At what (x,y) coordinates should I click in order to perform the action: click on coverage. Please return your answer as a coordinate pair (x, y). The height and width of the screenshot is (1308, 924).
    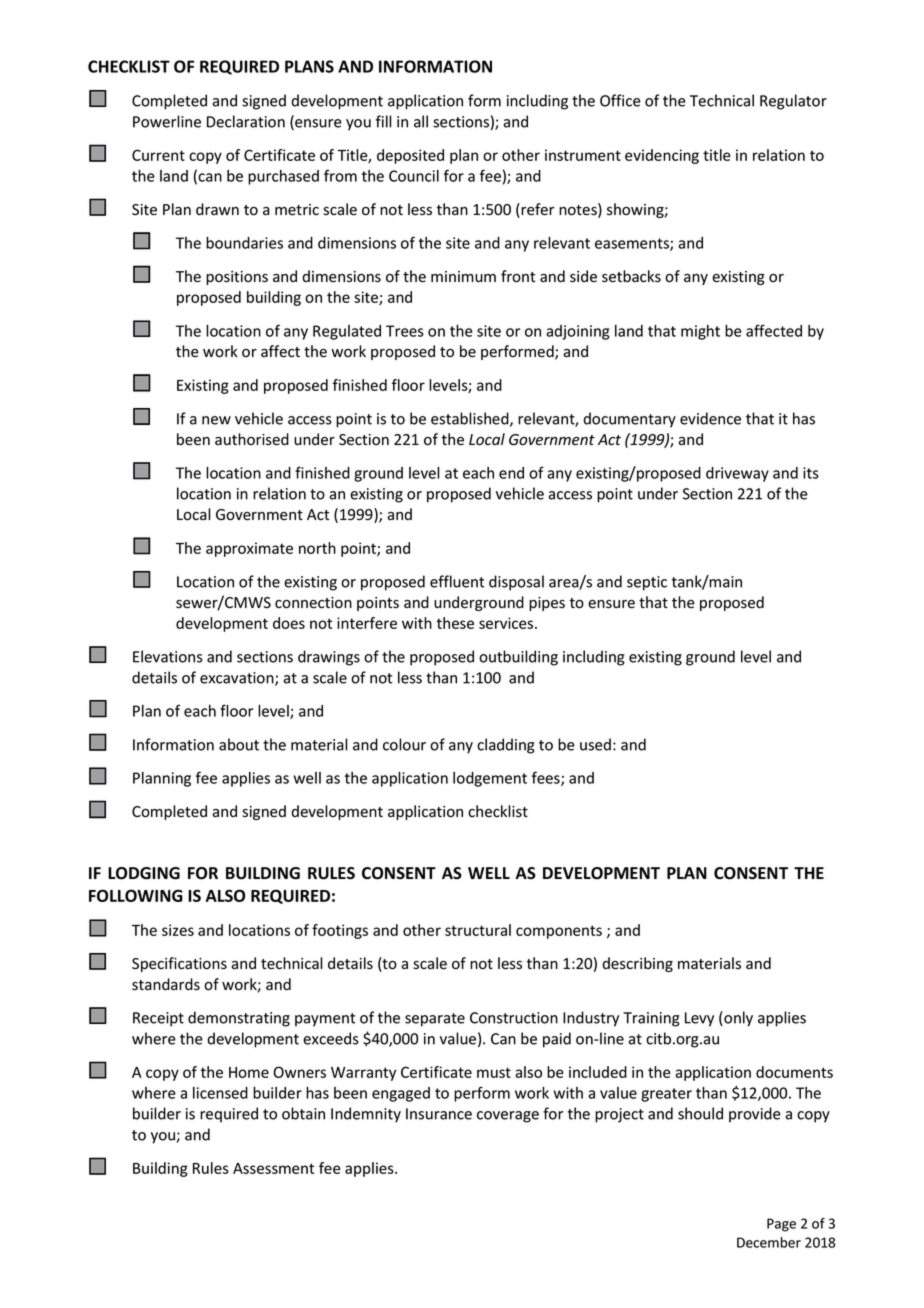
    Looking at the image, I should click on (508, 1117).
